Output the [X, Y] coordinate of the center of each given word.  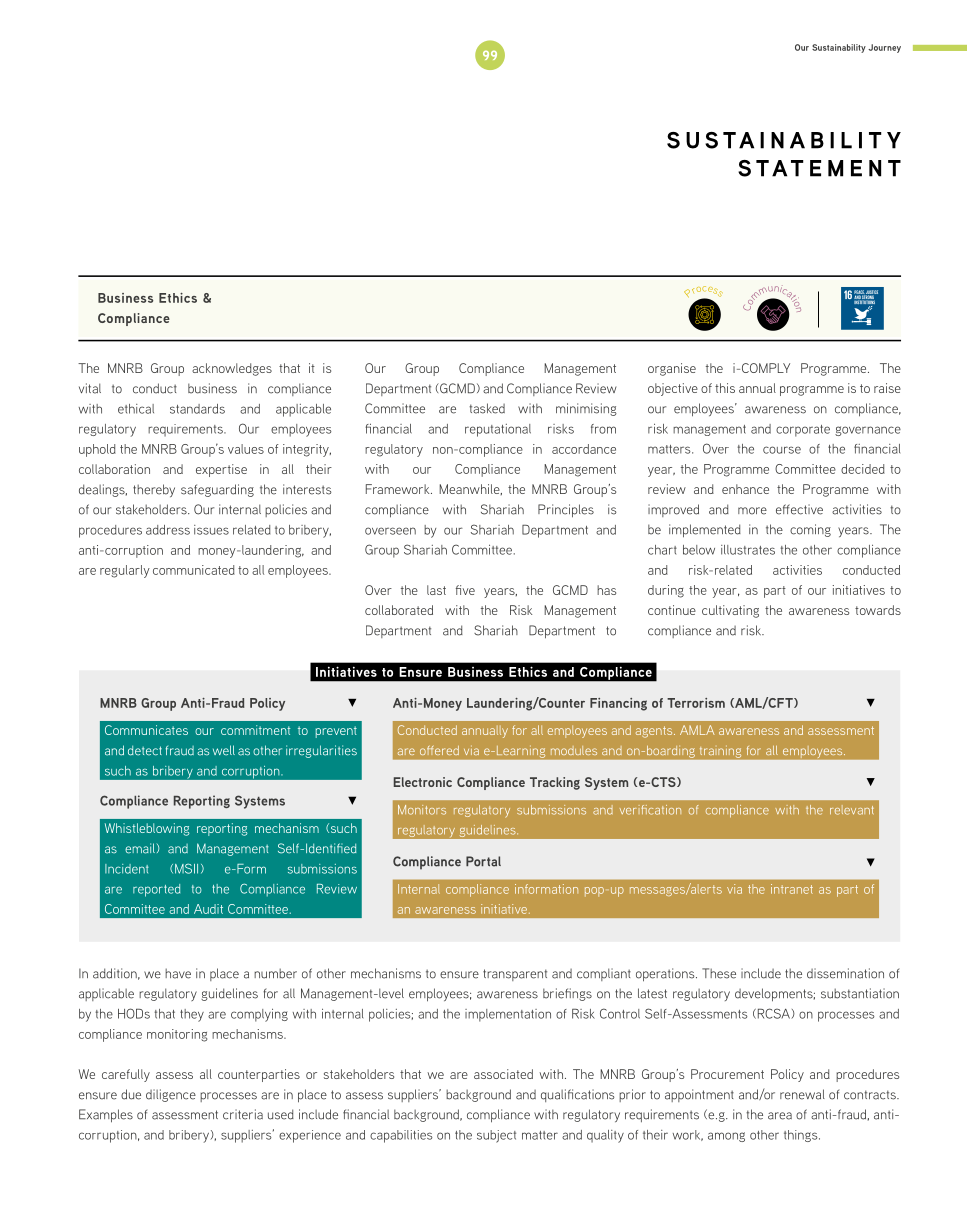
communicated [194, 570]
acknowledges [232, 369]
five [465, 590]
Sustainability [839, 48]
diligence [171, 1095]
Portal [483, 861]
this [725, 388]
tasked [487, 408]
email [140, 848]
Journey [884, 48]
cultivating [730, 611]
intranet [792, 889]
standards [197, 409]
